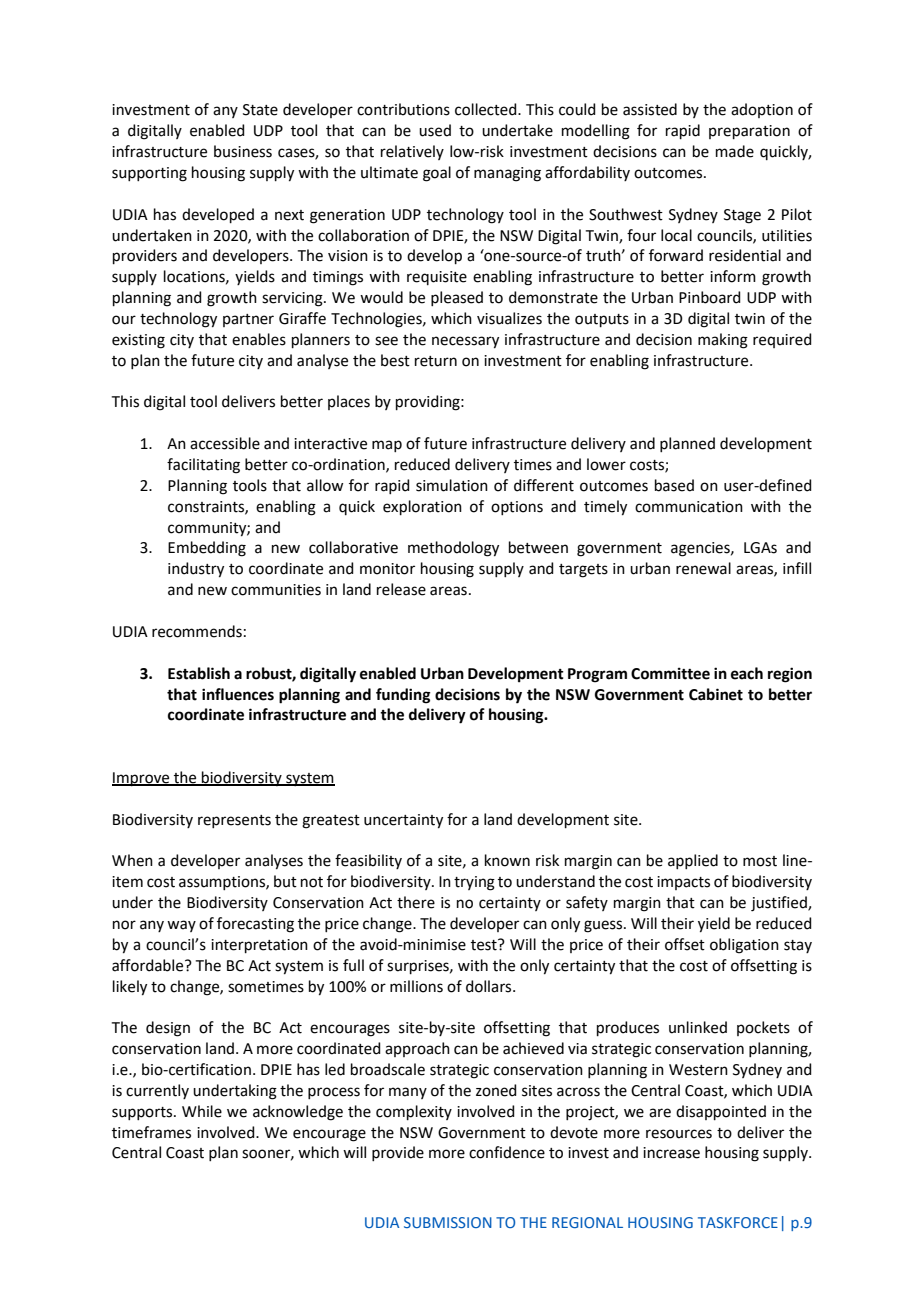 The height and width of the screenshot is (1308, 924). Describe the element at coordinates (203, 466) in the screenshot. I see `facilitating` at that location.
